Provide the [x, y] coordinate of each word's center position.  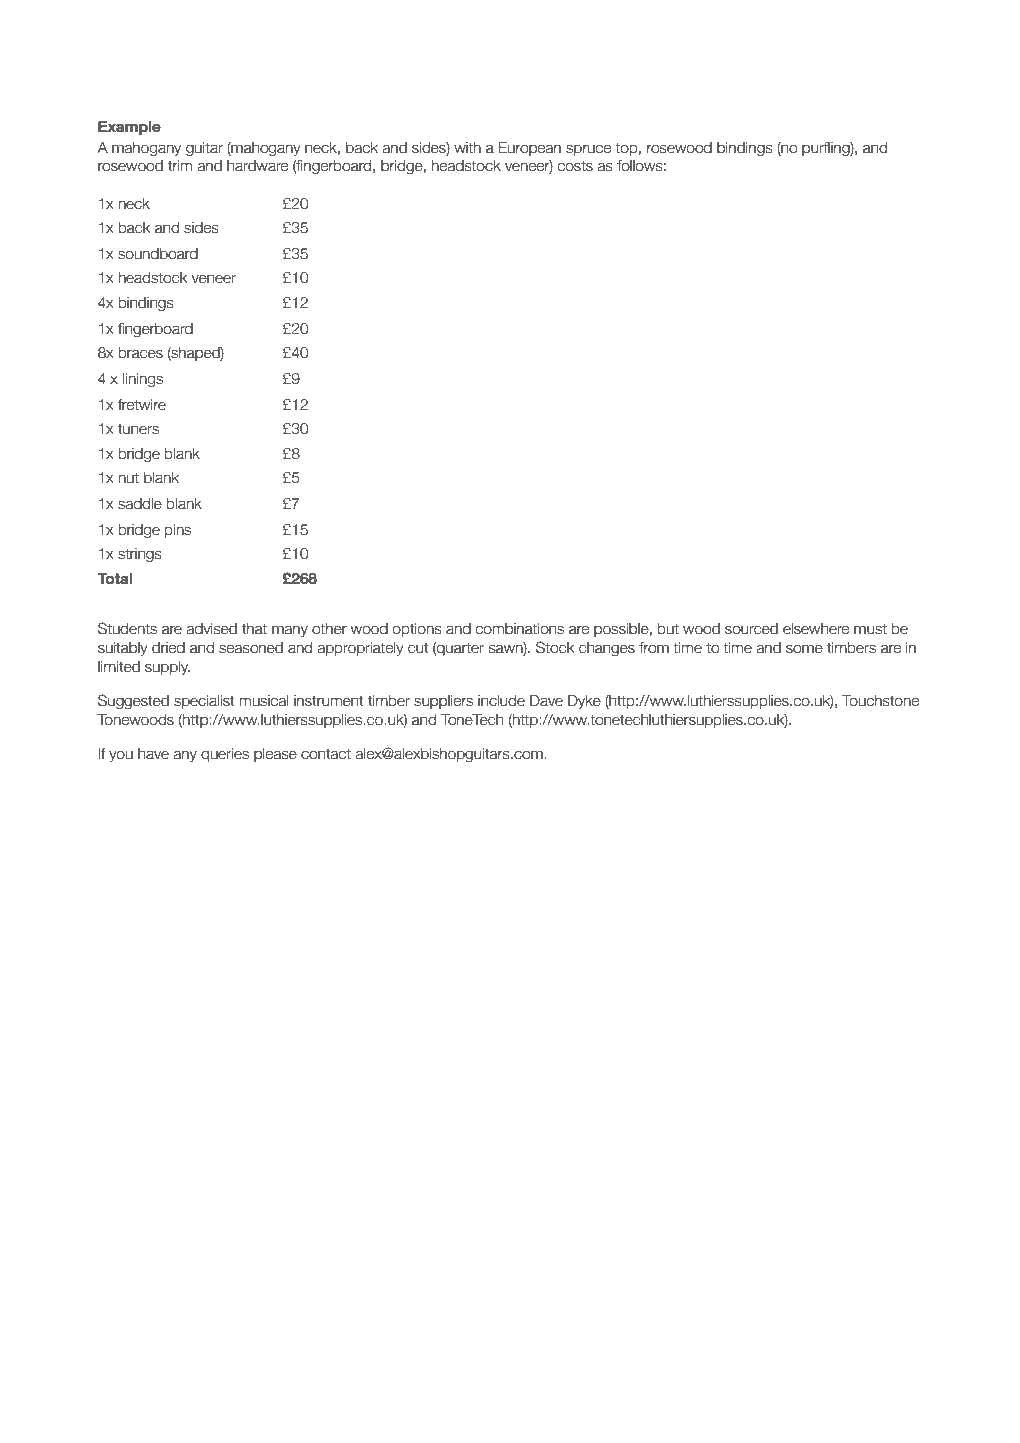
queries [225, 755]
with [467, 147]
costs [575, 166]
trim [180, 165]
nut [128, 478]
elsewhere [816, 629]
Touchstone [880, 701]
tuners [138, 429]
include [501, 701]
